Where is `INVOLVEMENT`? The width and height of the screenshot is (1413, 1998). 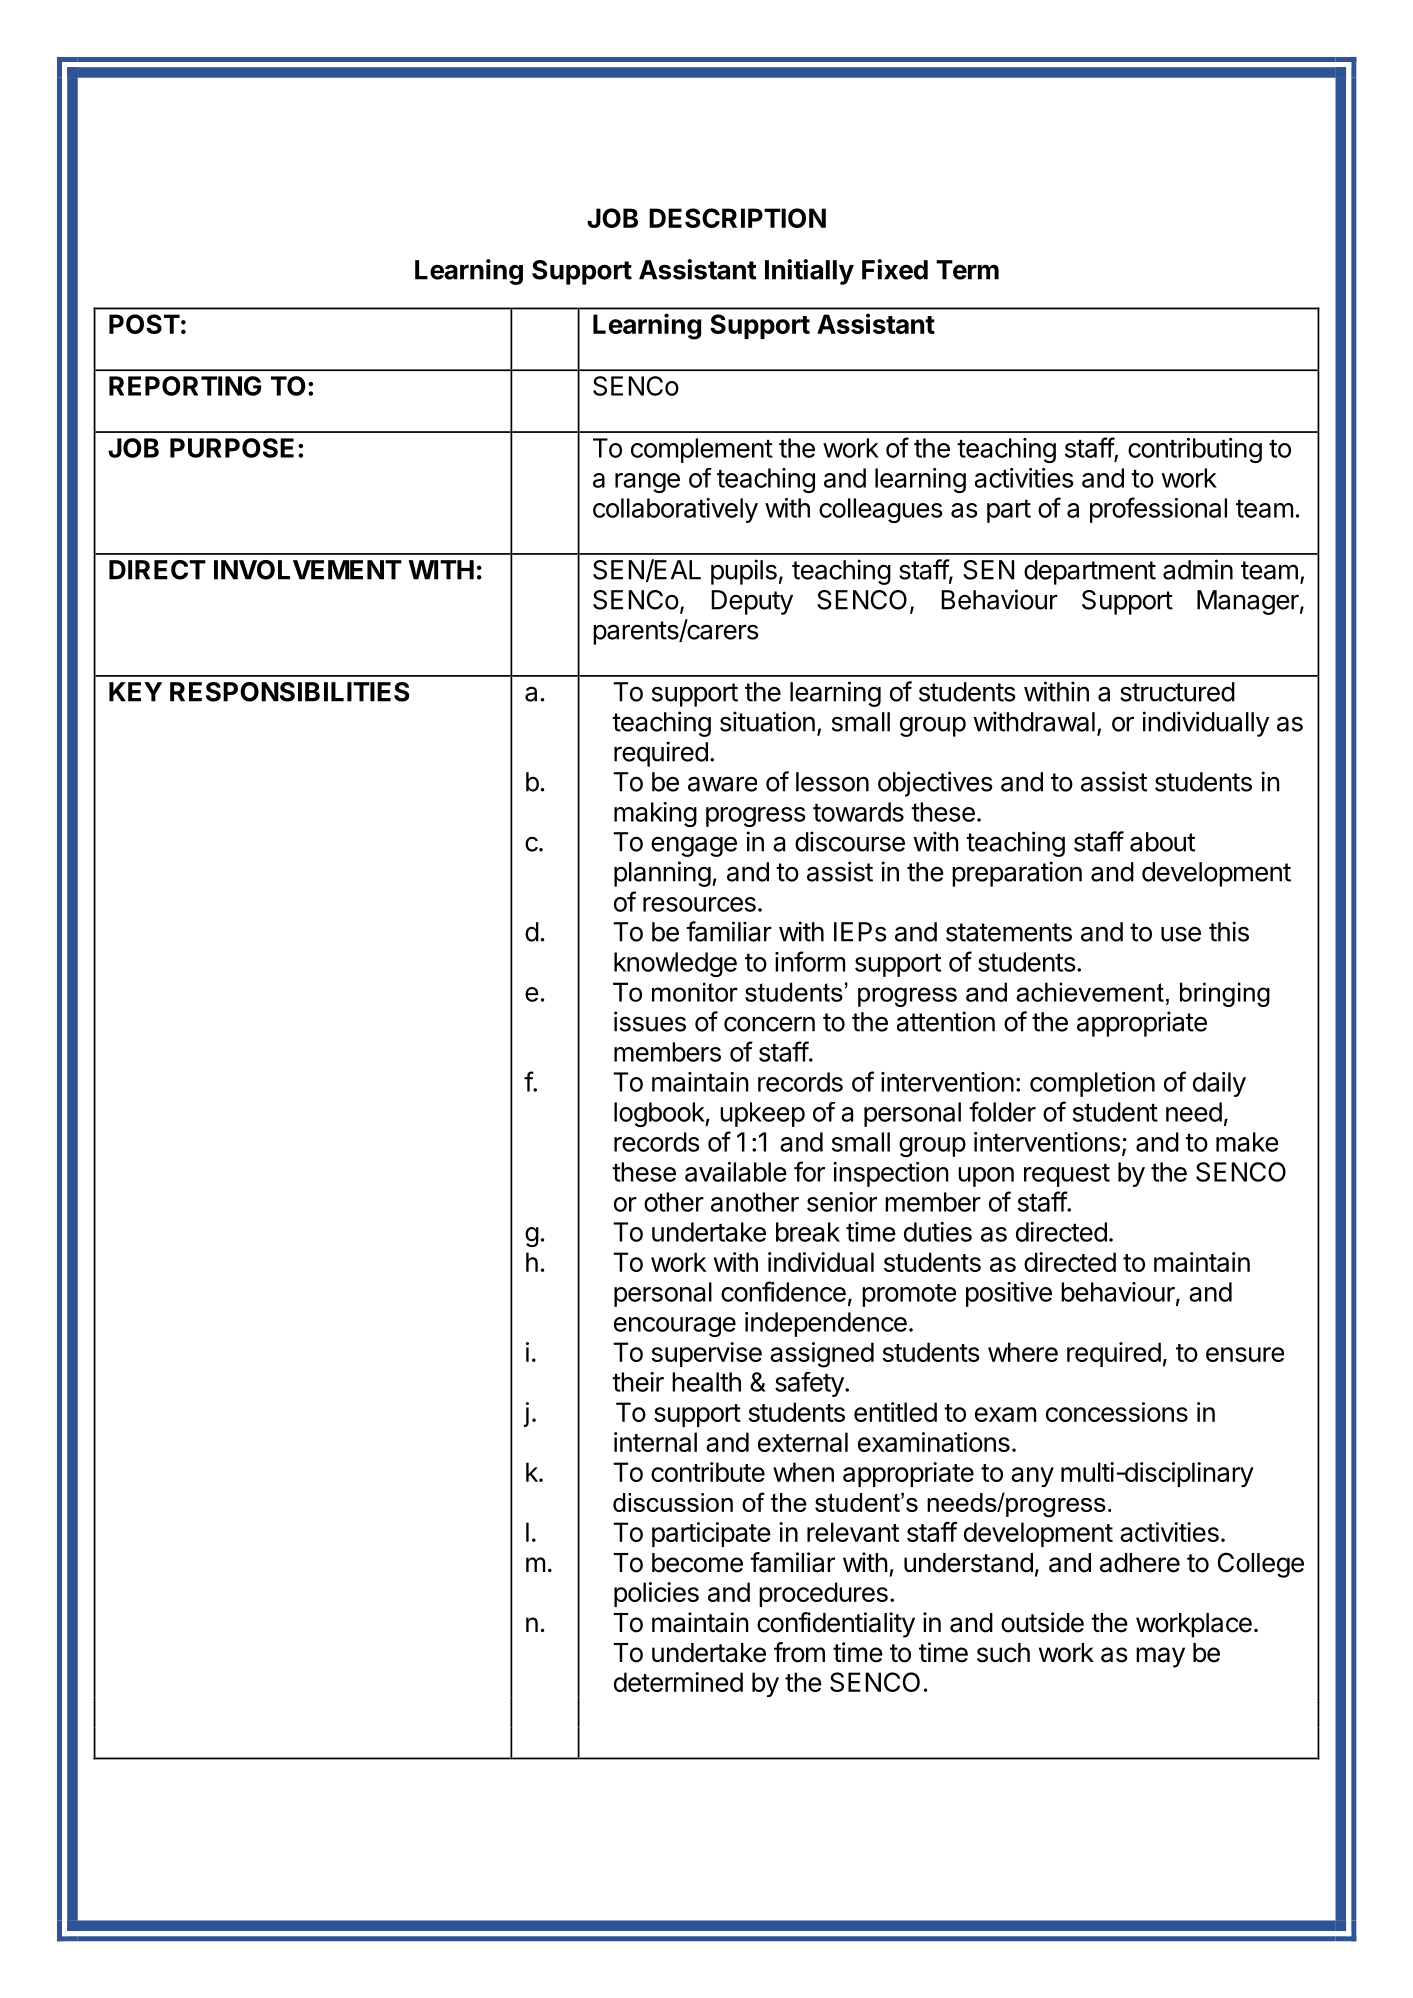
INVOLVEMENT is located at coordinates (308, 570).
